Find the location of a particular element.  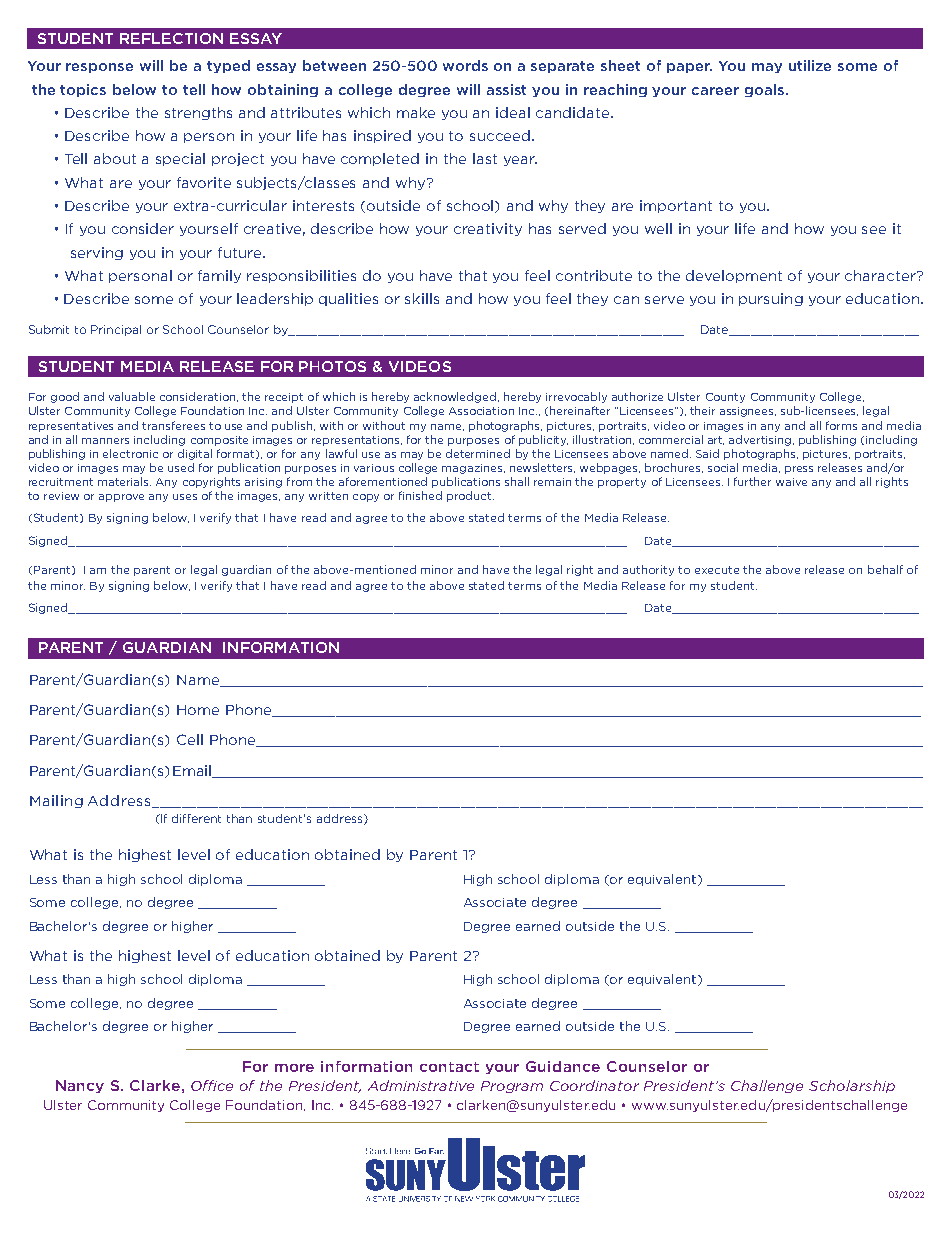

press is located at coordinates (799, 470).
